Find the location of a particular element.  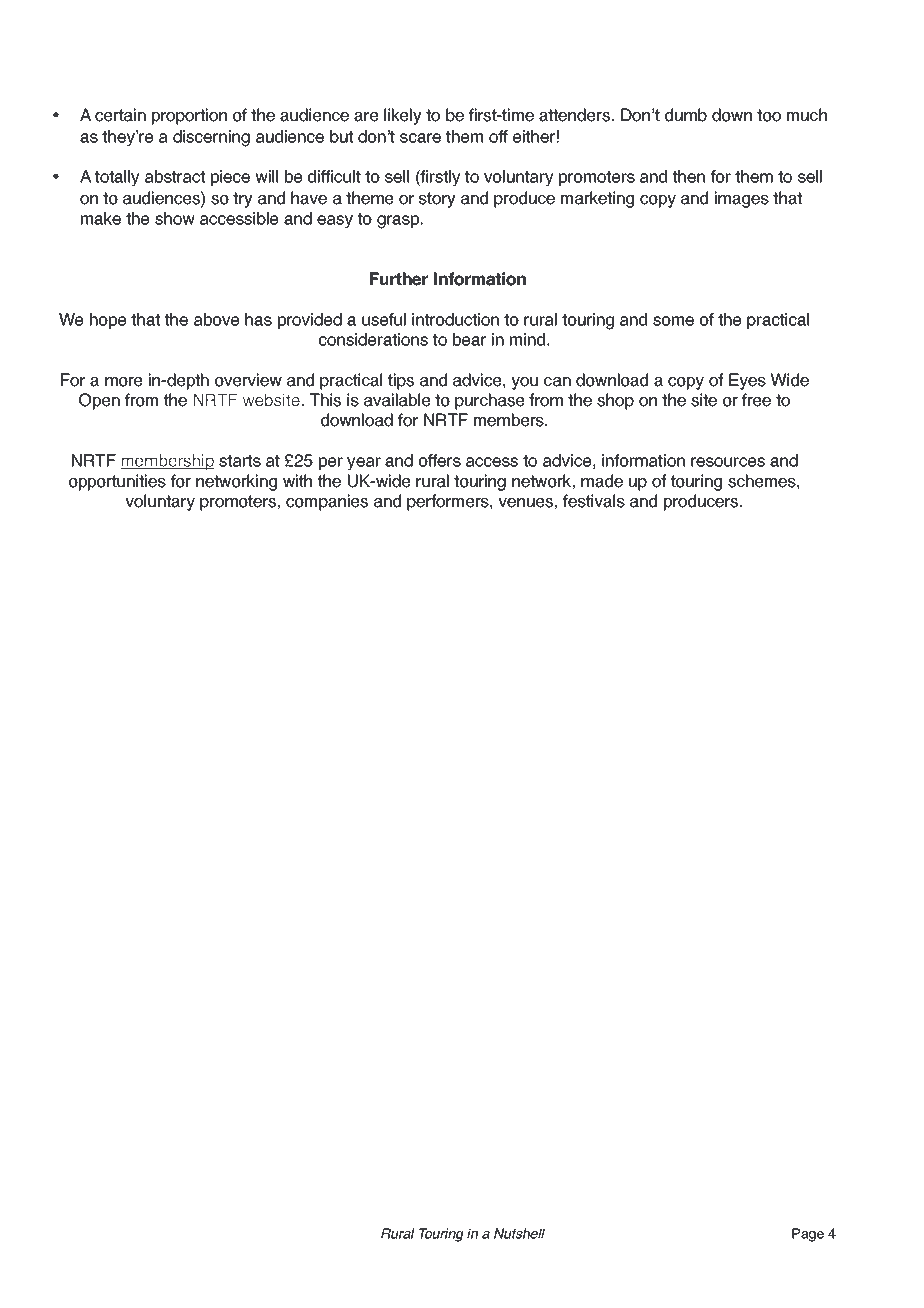

scare is located at coordinates (420, 138).
